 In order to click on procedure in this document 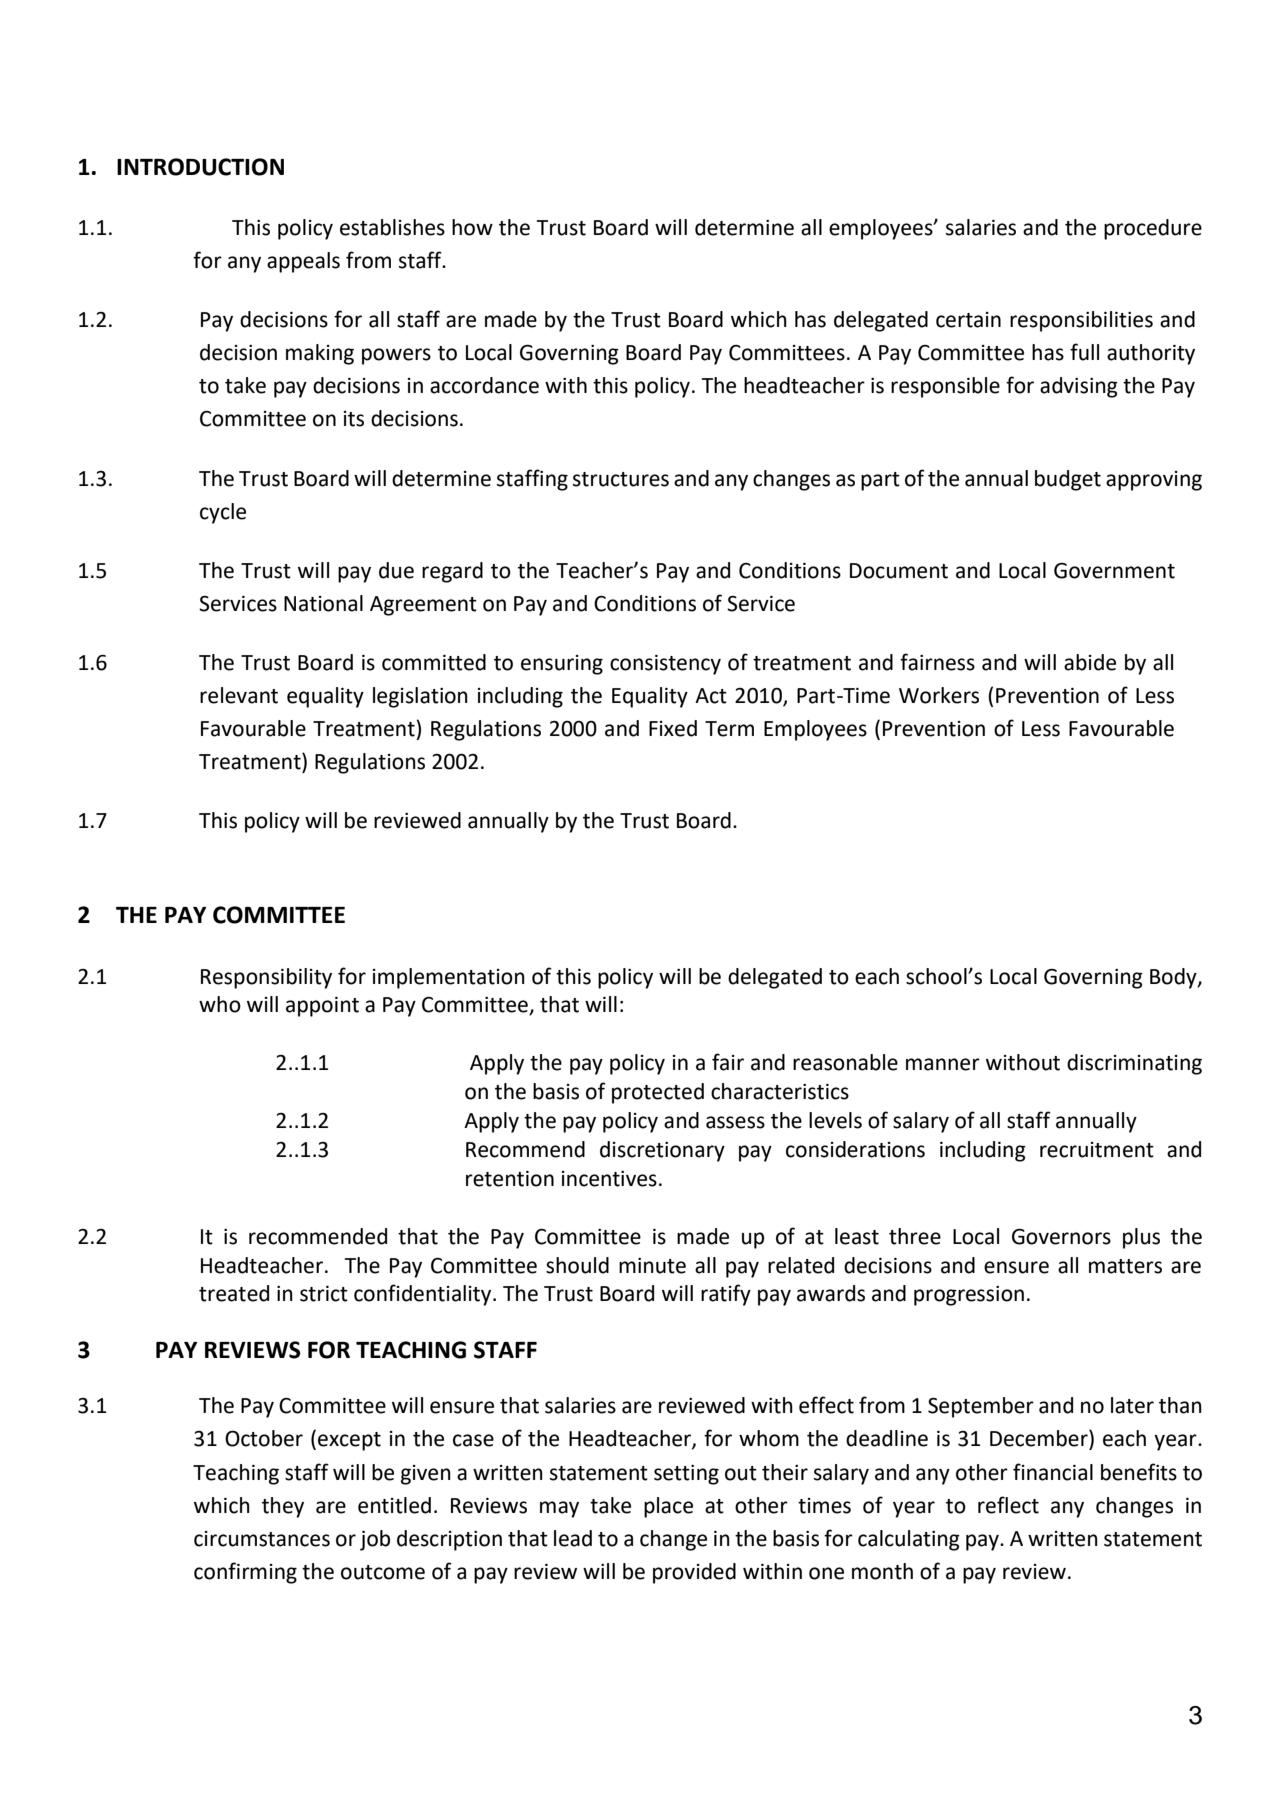, I will do `click(1153, 229)`.
